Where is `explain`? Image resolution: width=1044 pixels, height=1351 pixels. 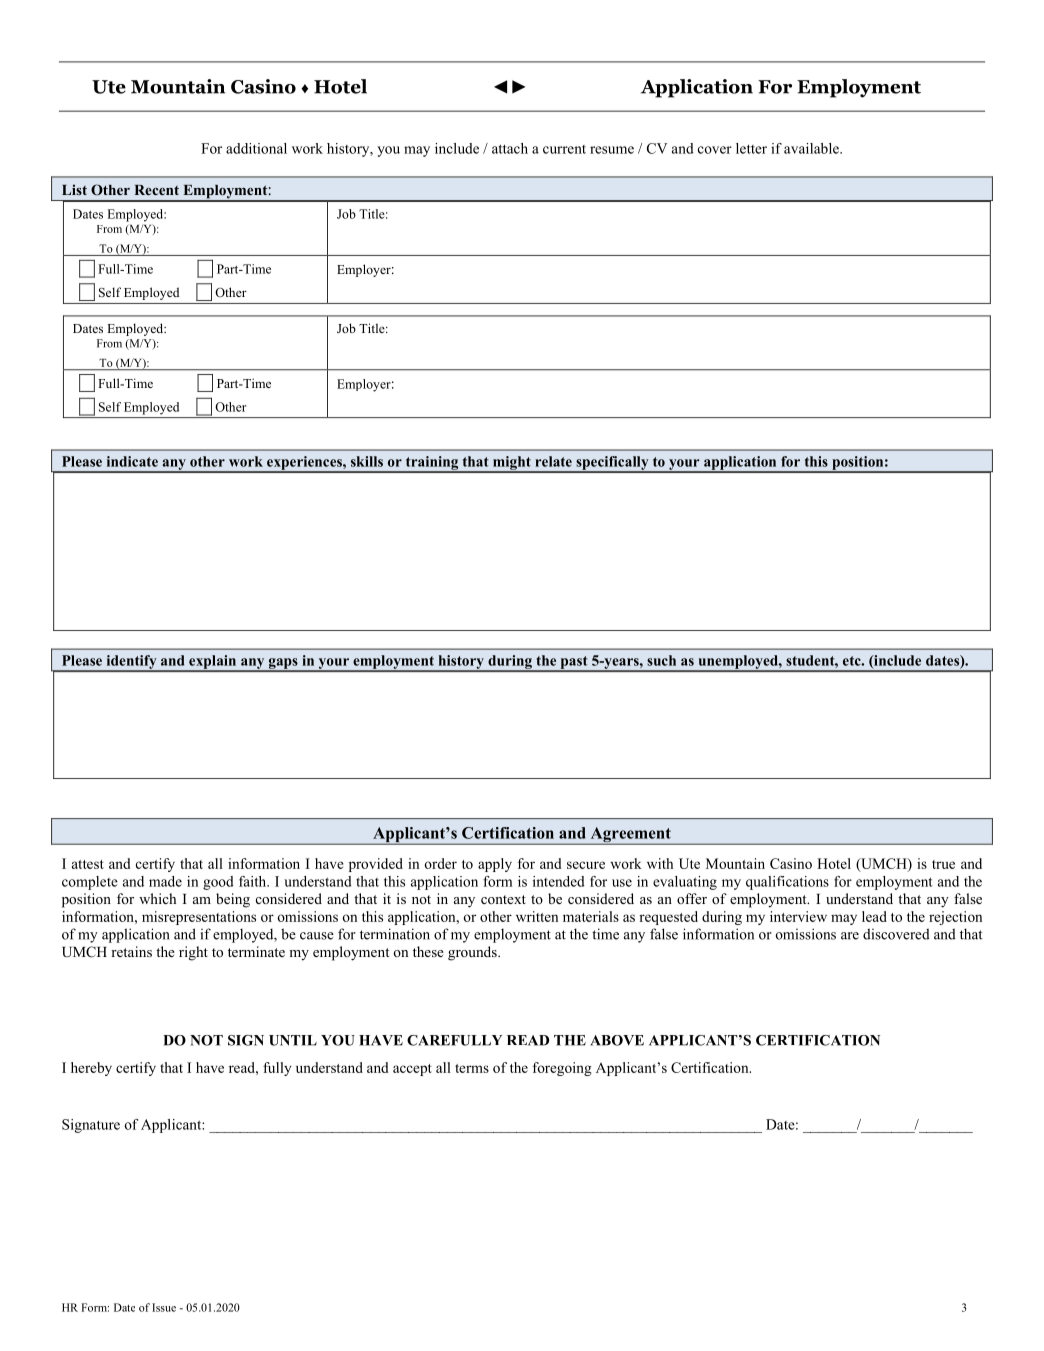
explain is located at coordinates (213, 663).
